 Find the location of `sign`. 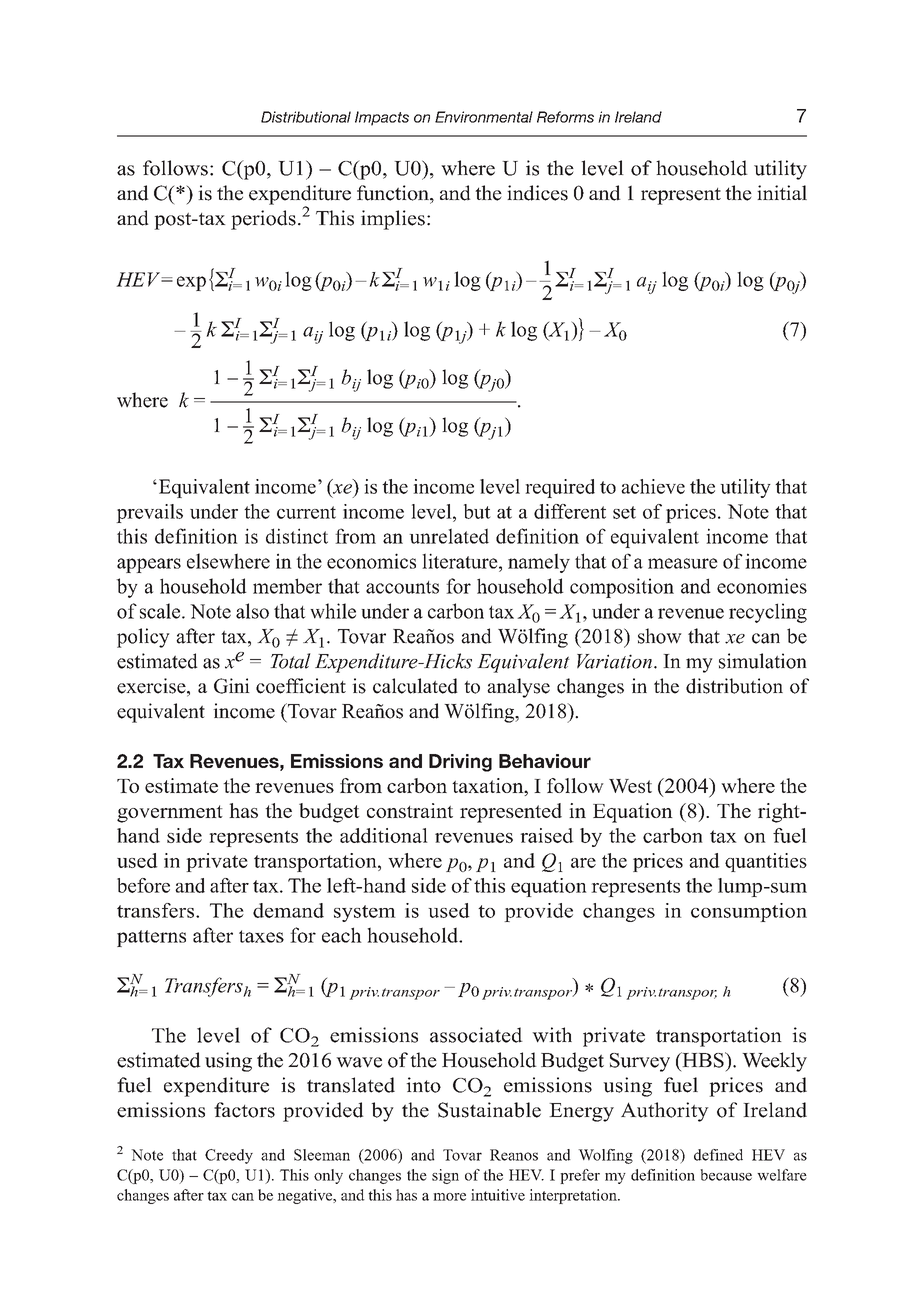

sign is located at coordinates (445, 1176).
